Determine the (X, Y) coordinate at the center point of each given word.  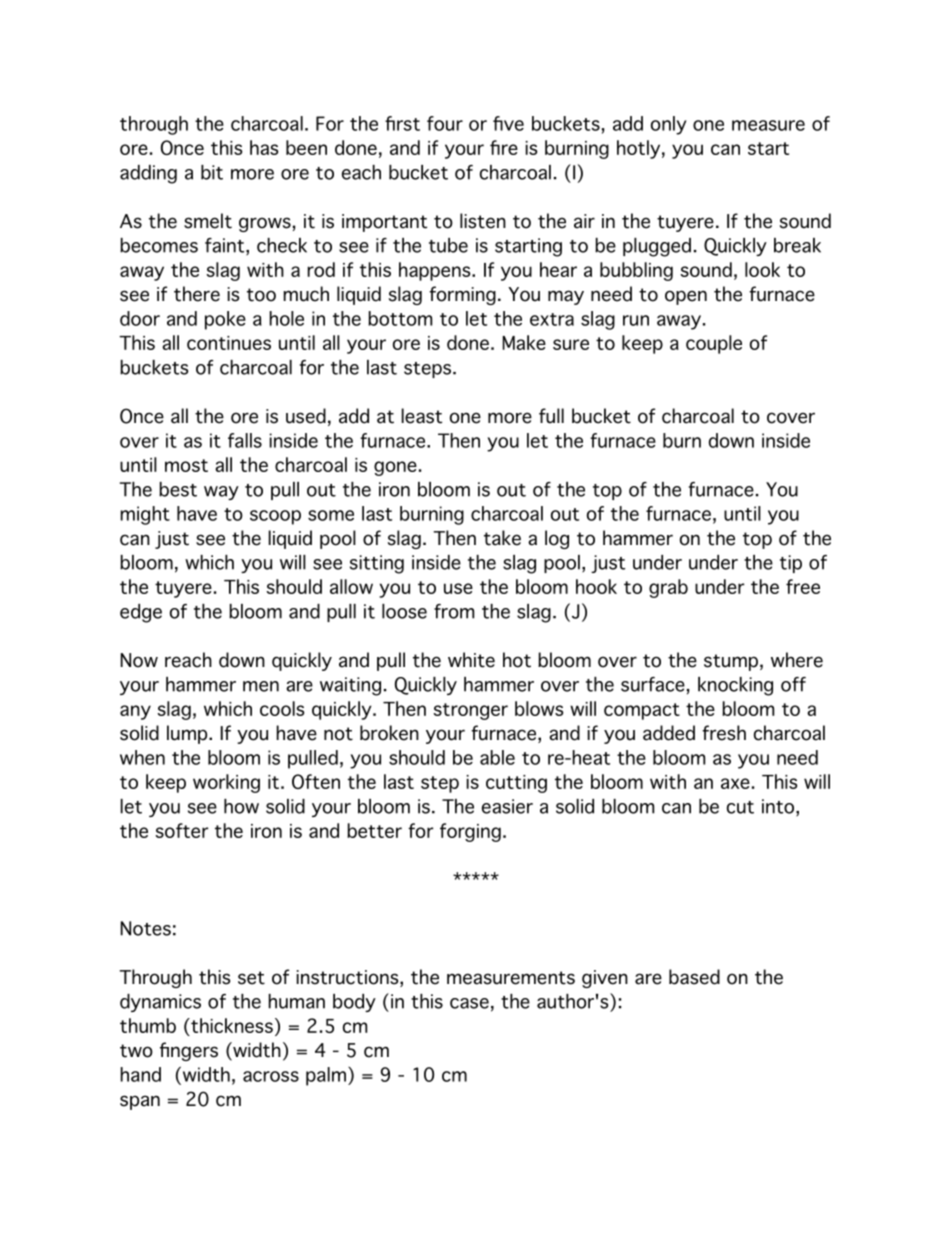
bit (212, 172)
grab (668, 588)
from (454, 611)
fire (504, 147)
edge (141, 613)
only (669, 125)
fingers (189, 1051)
